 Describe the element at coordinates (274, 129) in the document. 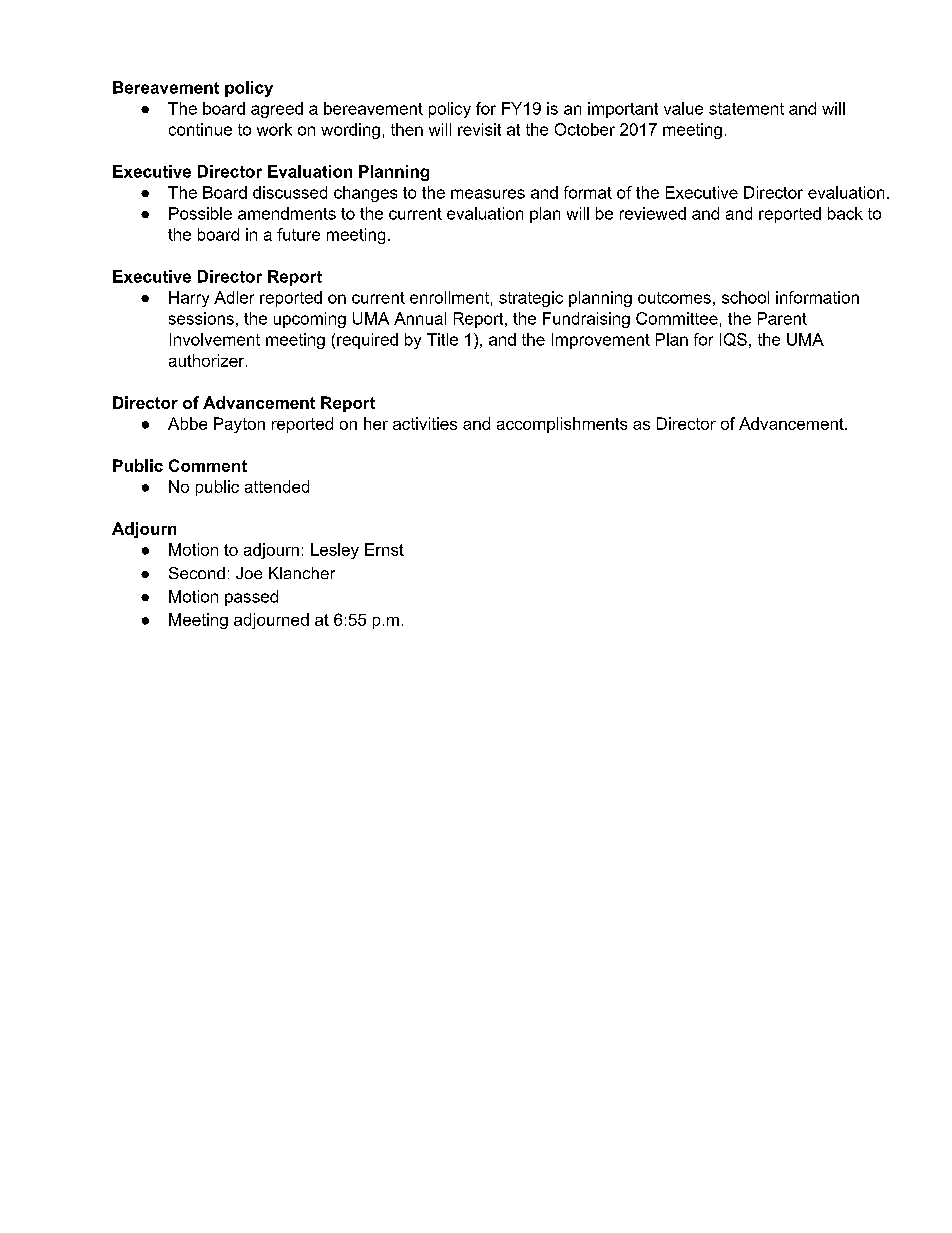

I see `work` at that location.
